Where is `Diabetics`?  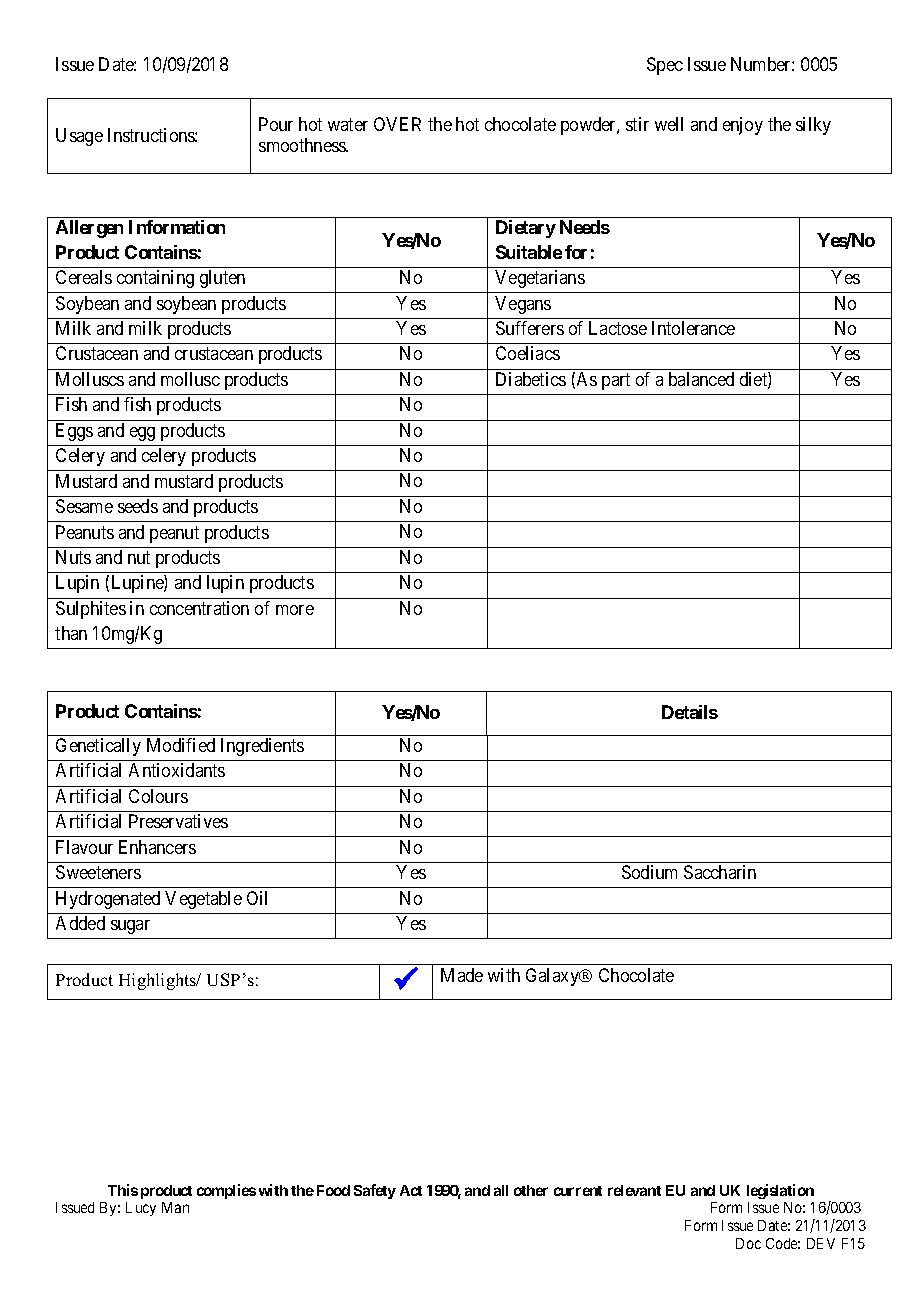 Diabetics is located at coordinates (531, 379).
